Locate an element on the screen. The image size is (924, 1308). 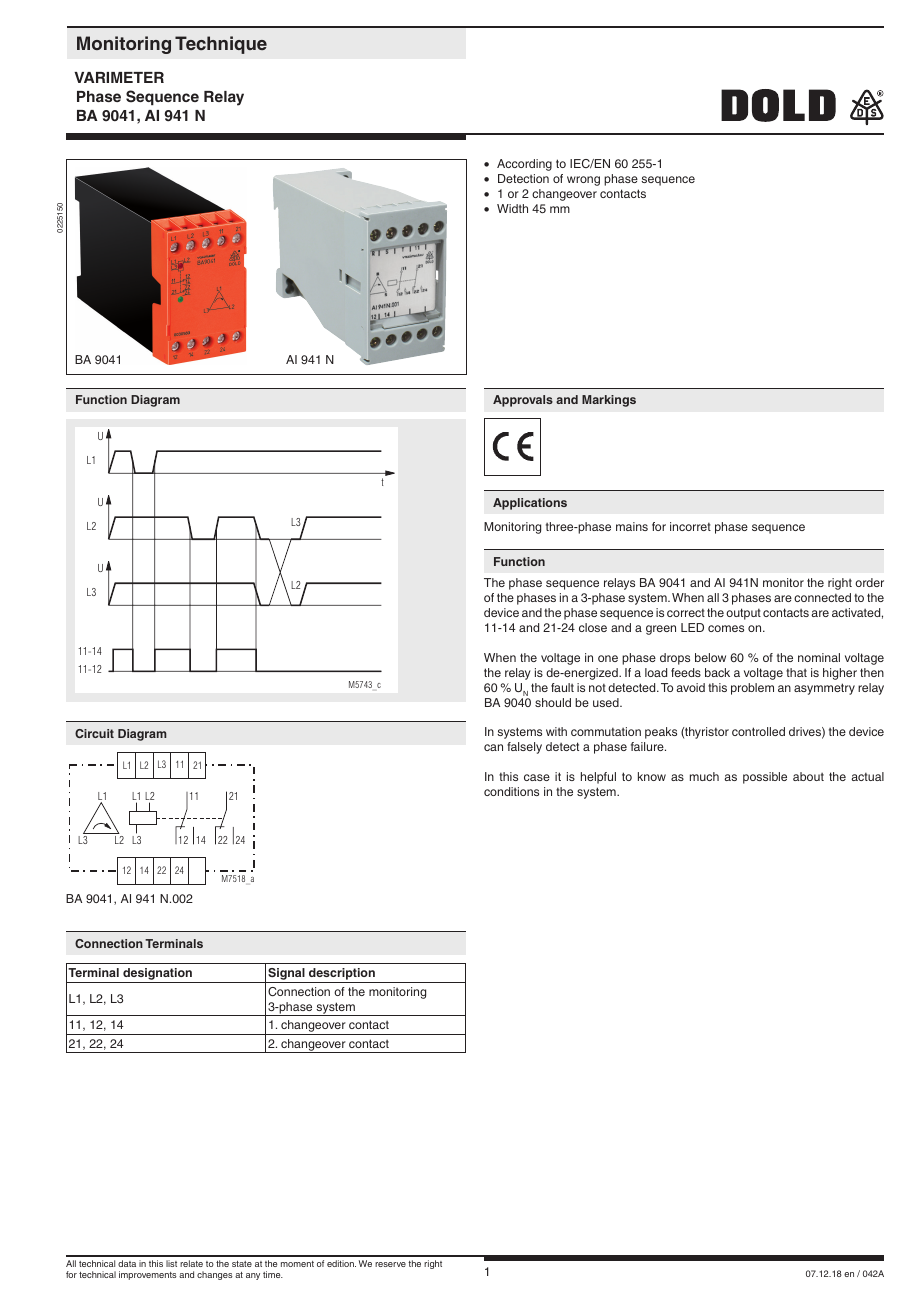
According is located at coordinates (524, 165).
